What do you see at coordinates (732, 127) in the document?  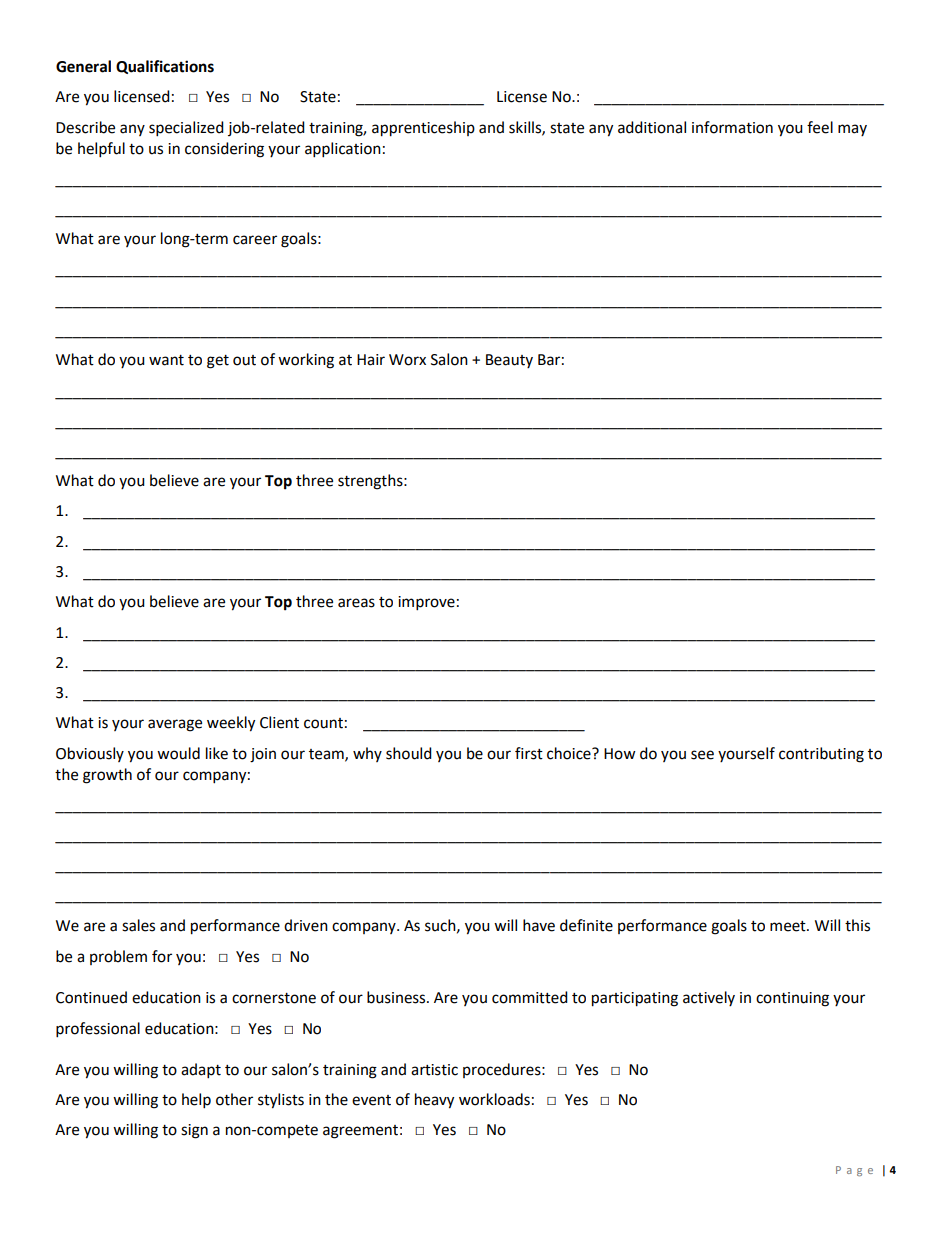 I see `information` at bounding box center [732, 127].
